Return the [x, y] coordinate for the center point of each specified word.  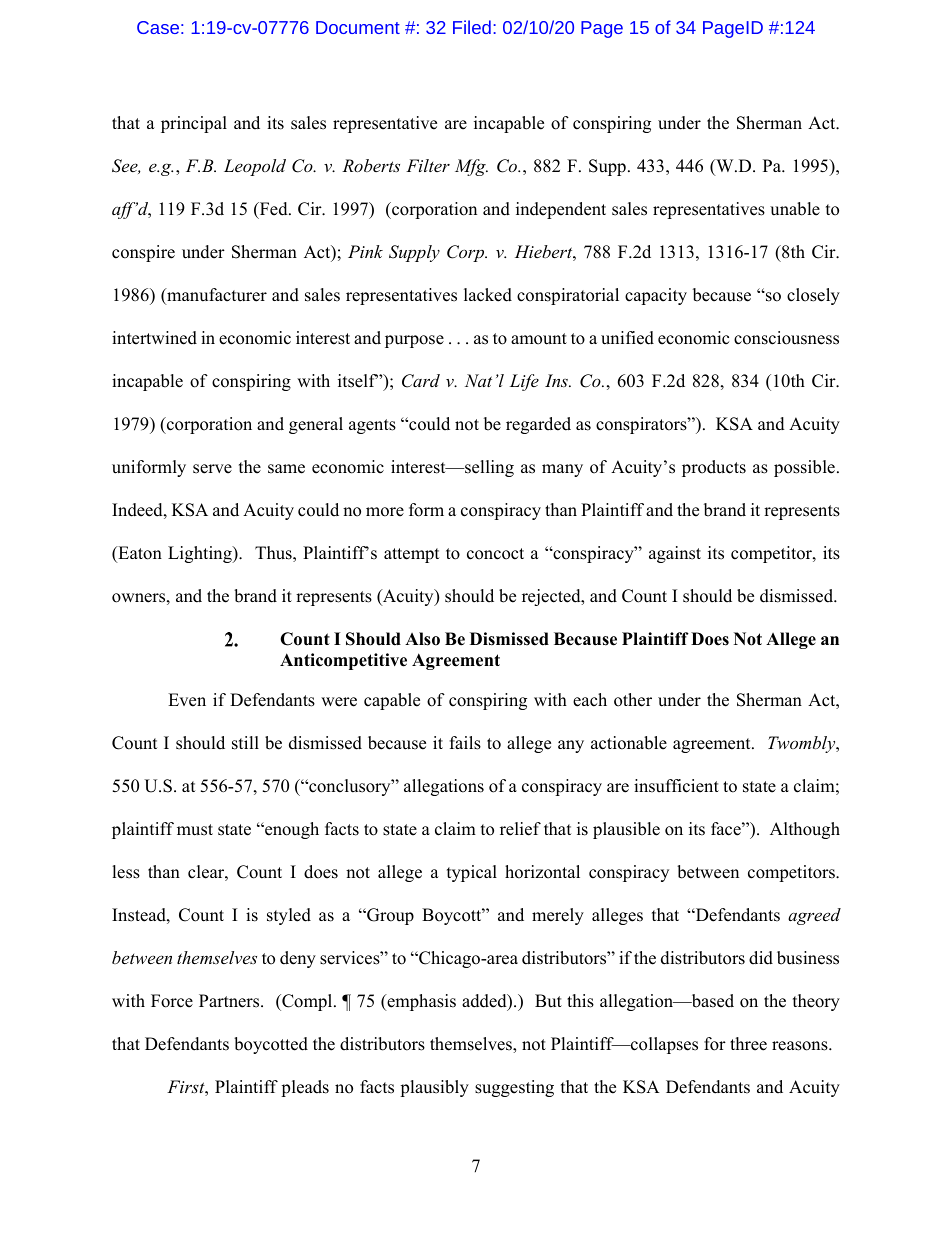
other [633, 700]
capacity [656, 296]
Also [422, 639]
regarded [538, 425]
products [714, 468]
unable [795, 209]
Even [187, 700]
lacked [488, 295]
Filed [472, 27]
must [195, 830]
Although [805, 830]
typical [472, 873]
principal [194, 124]
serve [212, 469]
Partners [230, 1001]
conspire [143, 253]
